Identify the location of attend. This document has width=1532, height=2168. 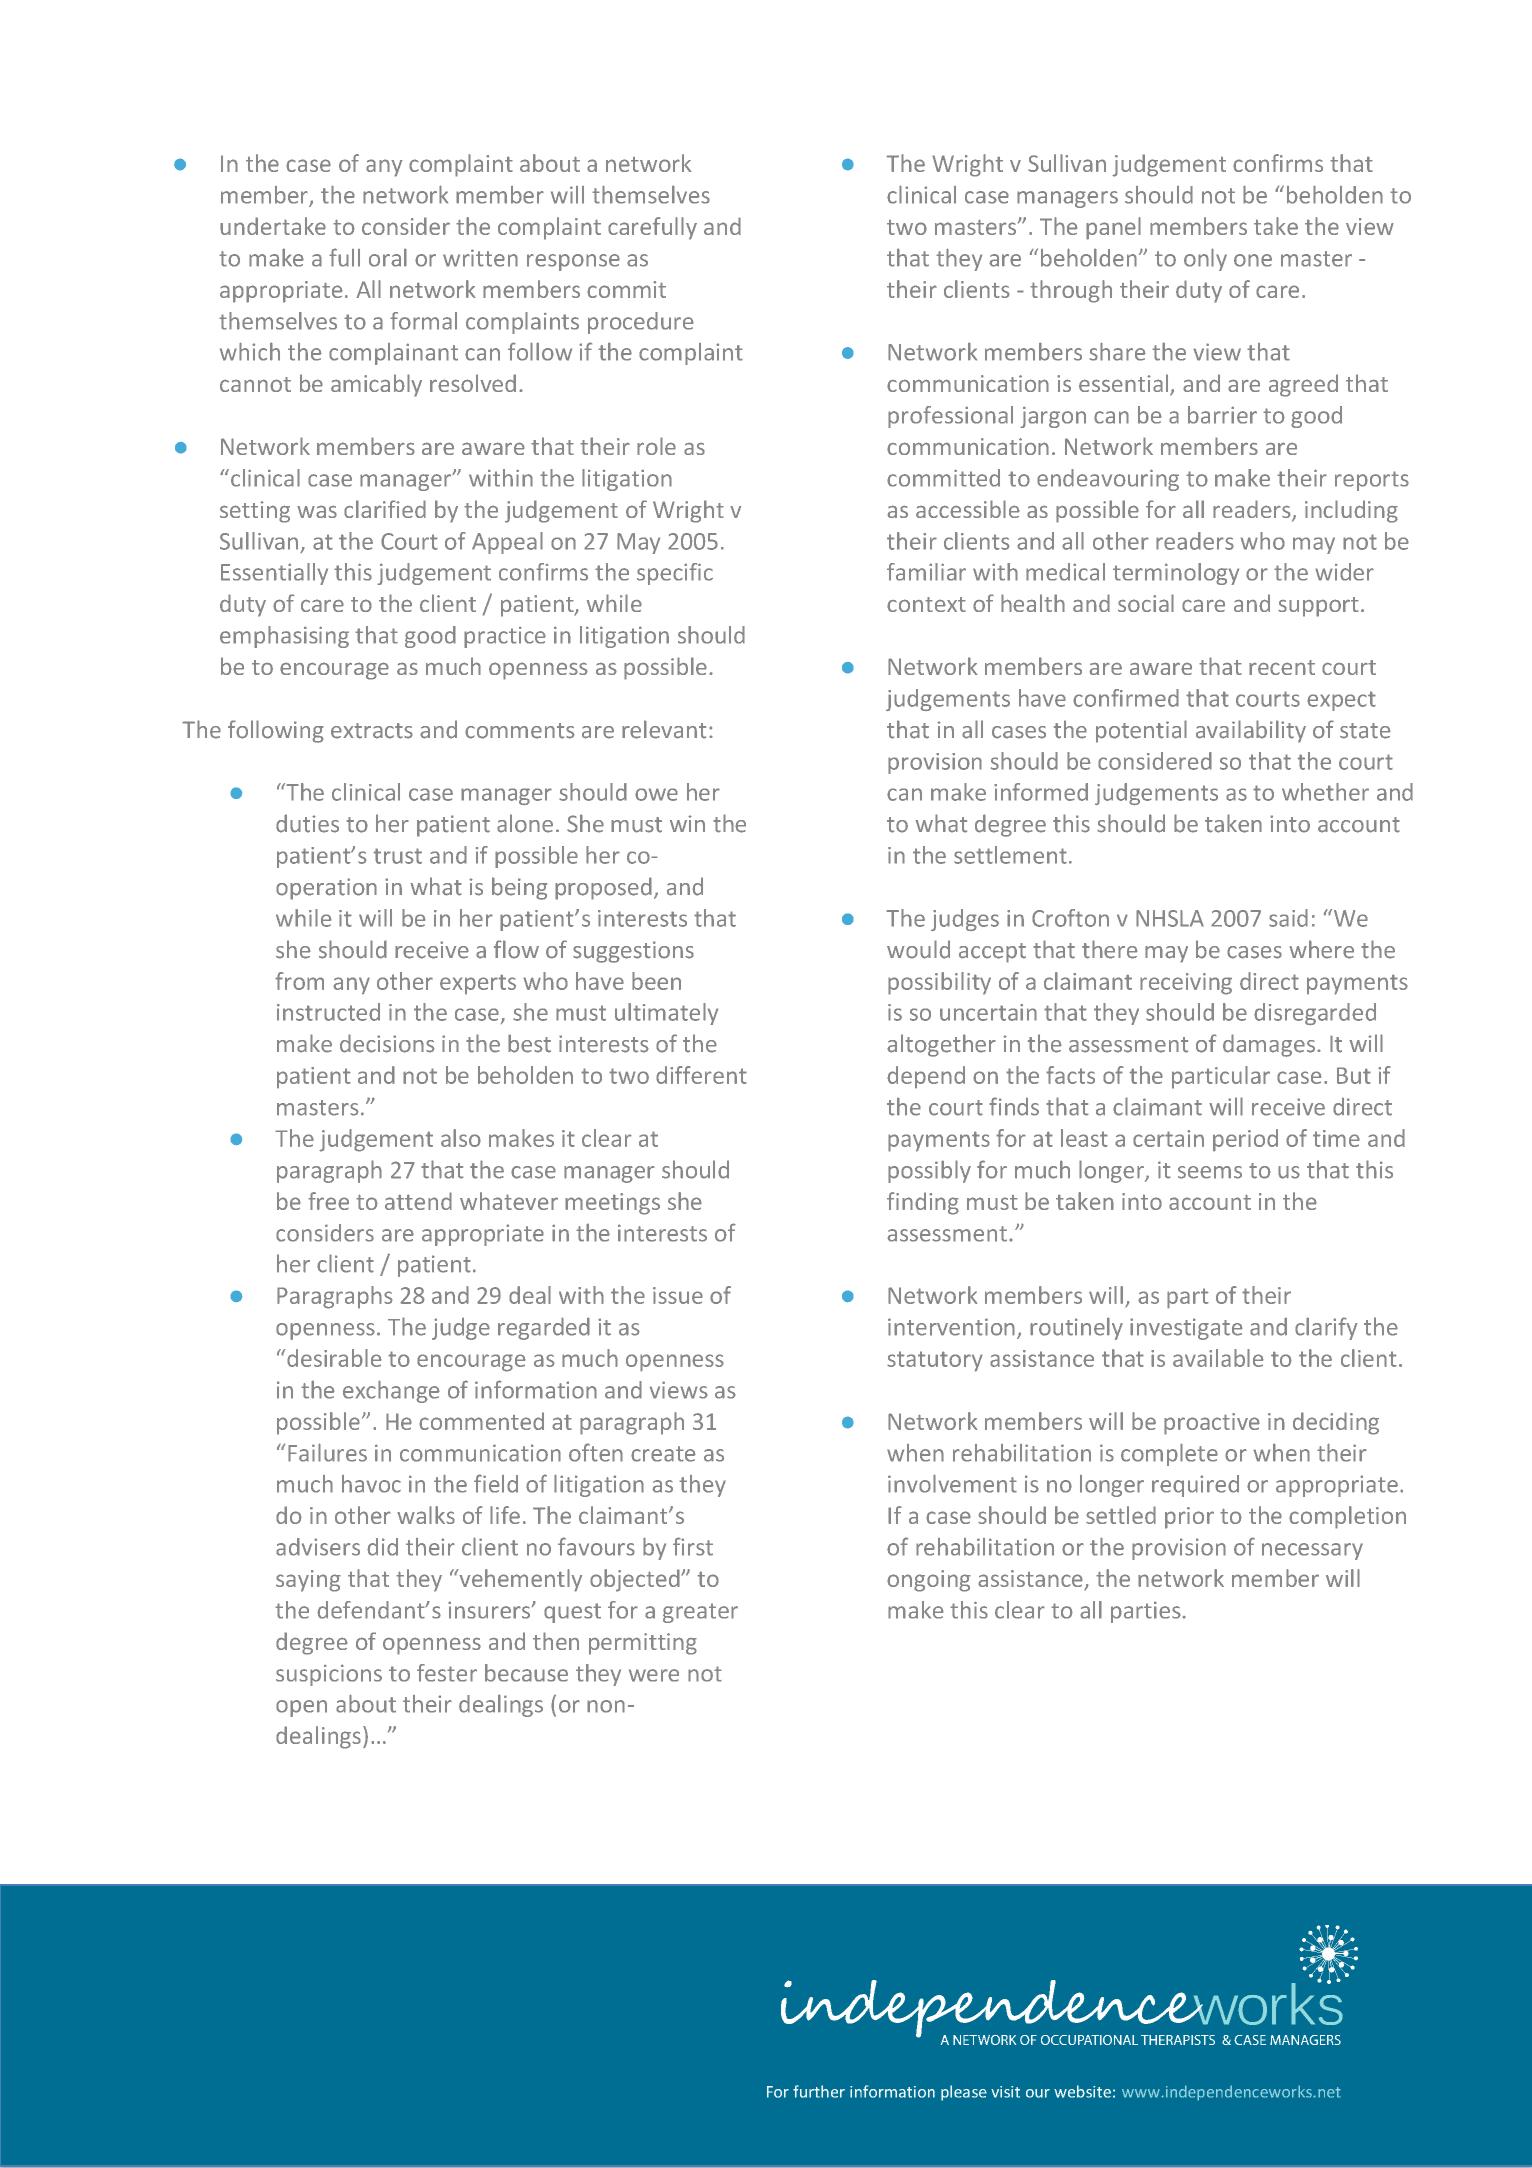
(418, 1201).
